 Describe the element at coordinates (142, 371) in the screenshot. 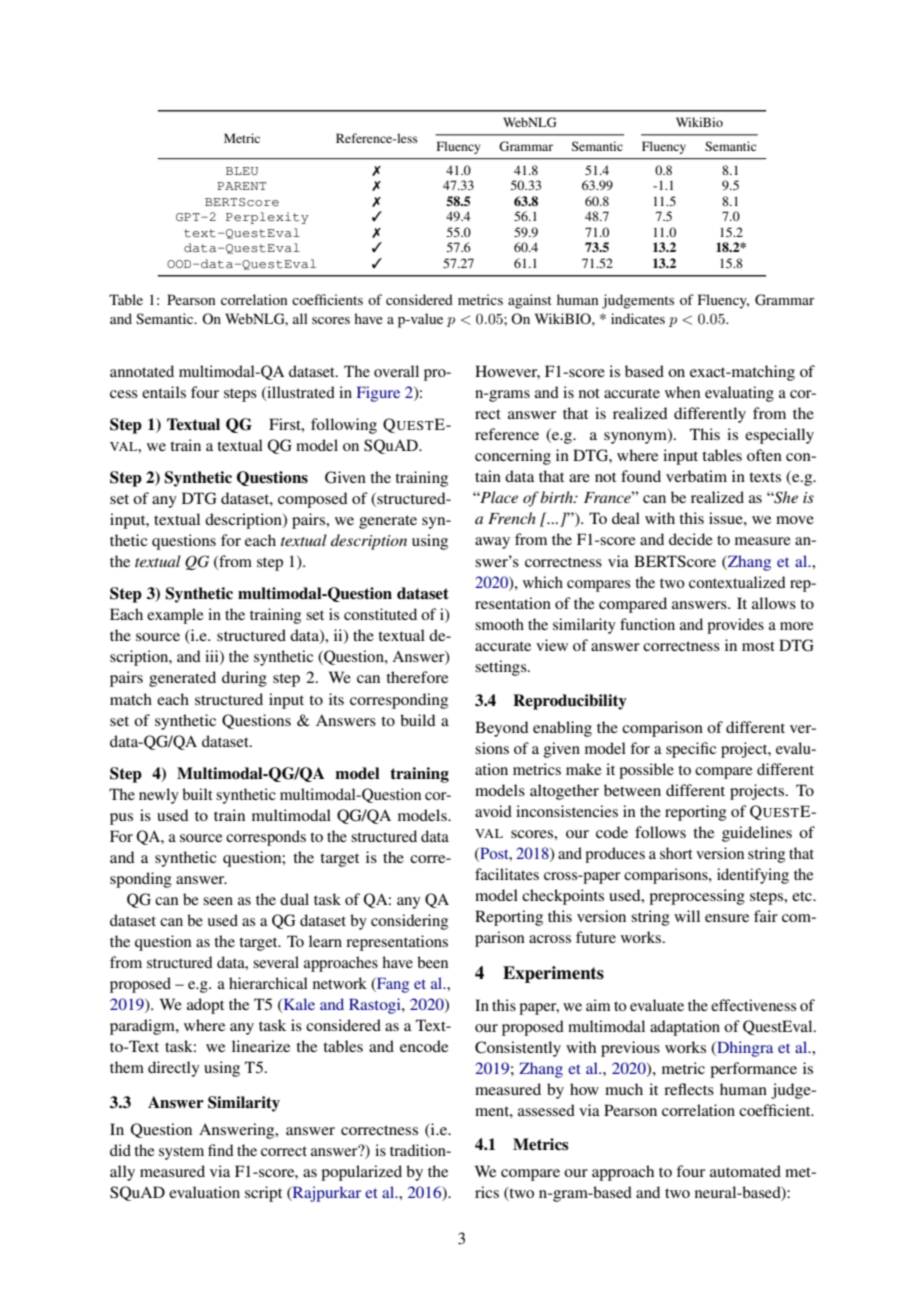

I see `annotated` at that location.
